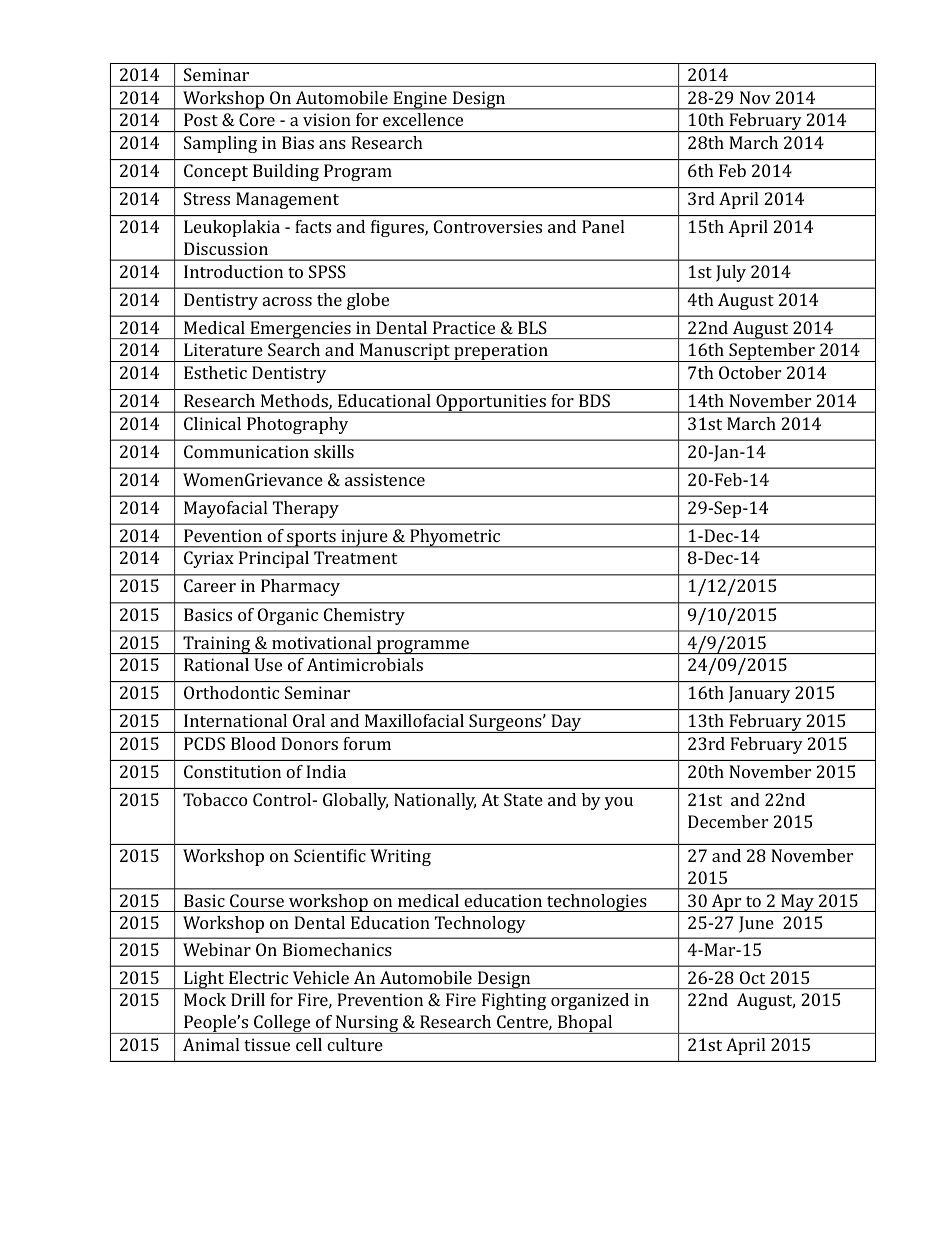 The width and height of the document is (952, 1233). I want to click on injure, so click(364, 538).
